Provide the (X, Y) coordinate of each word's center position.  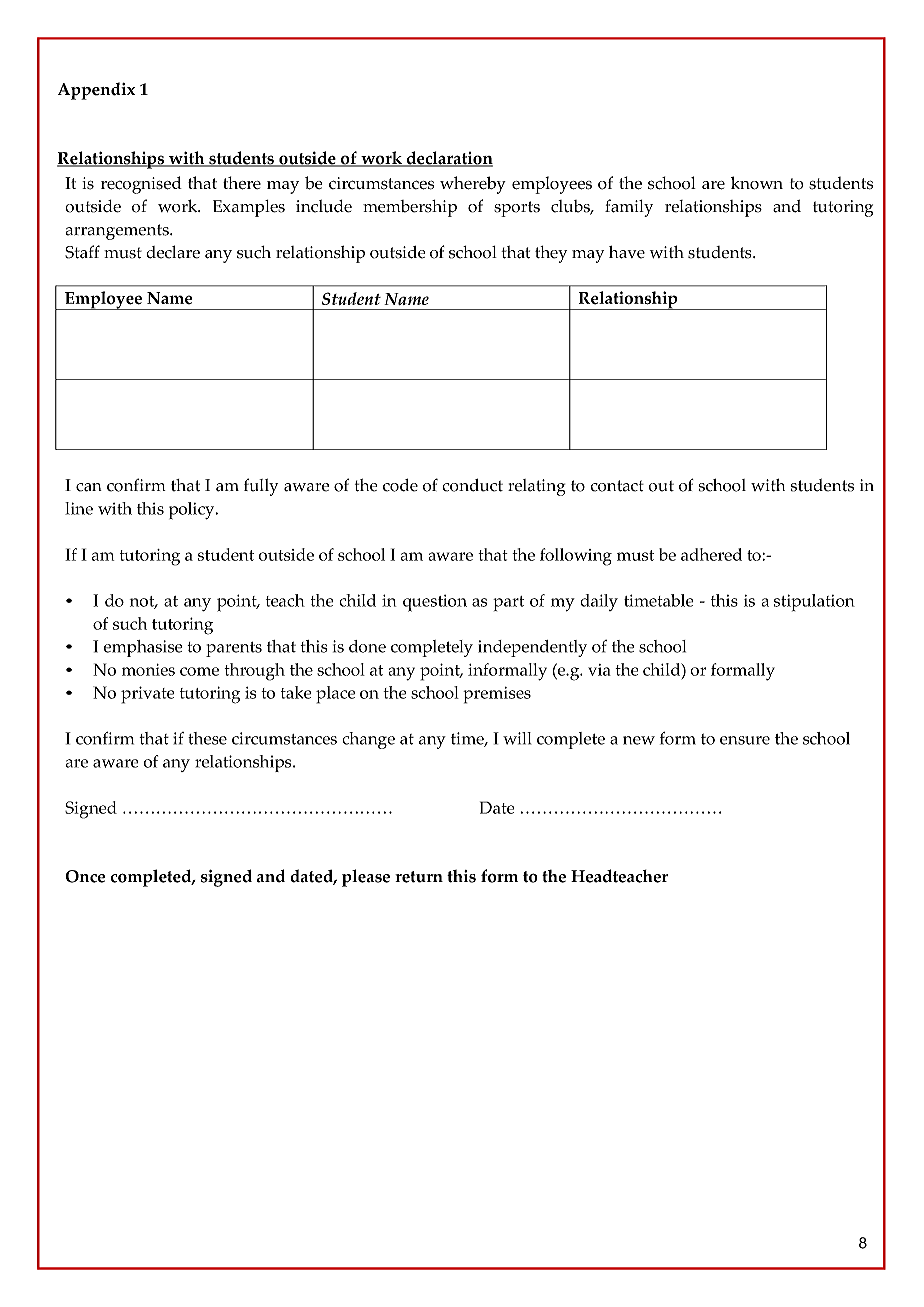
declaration (448, 159)
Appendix (96, 91)
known (757, 183)
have (627, 252)
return (419, 877)
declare (173, 252)
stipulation (814, 602)
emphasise (143, 648)
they (551, 254)
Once (85, 876)
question (435, 603)
